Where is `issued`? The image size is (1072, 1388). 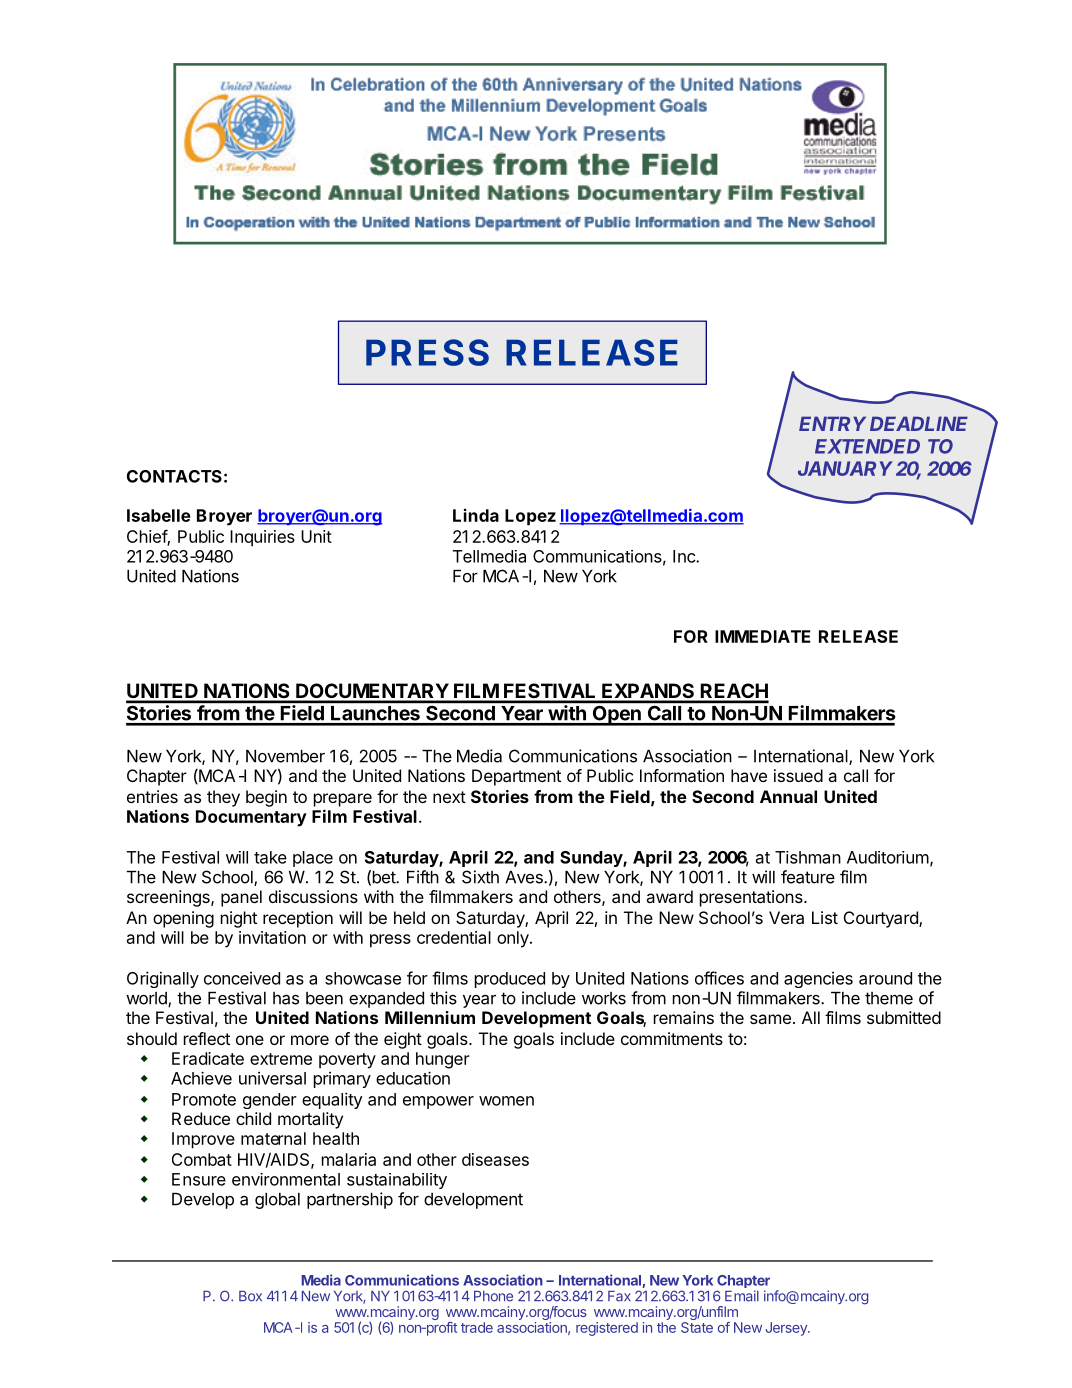
issued is located at coordinates (798, 775).
